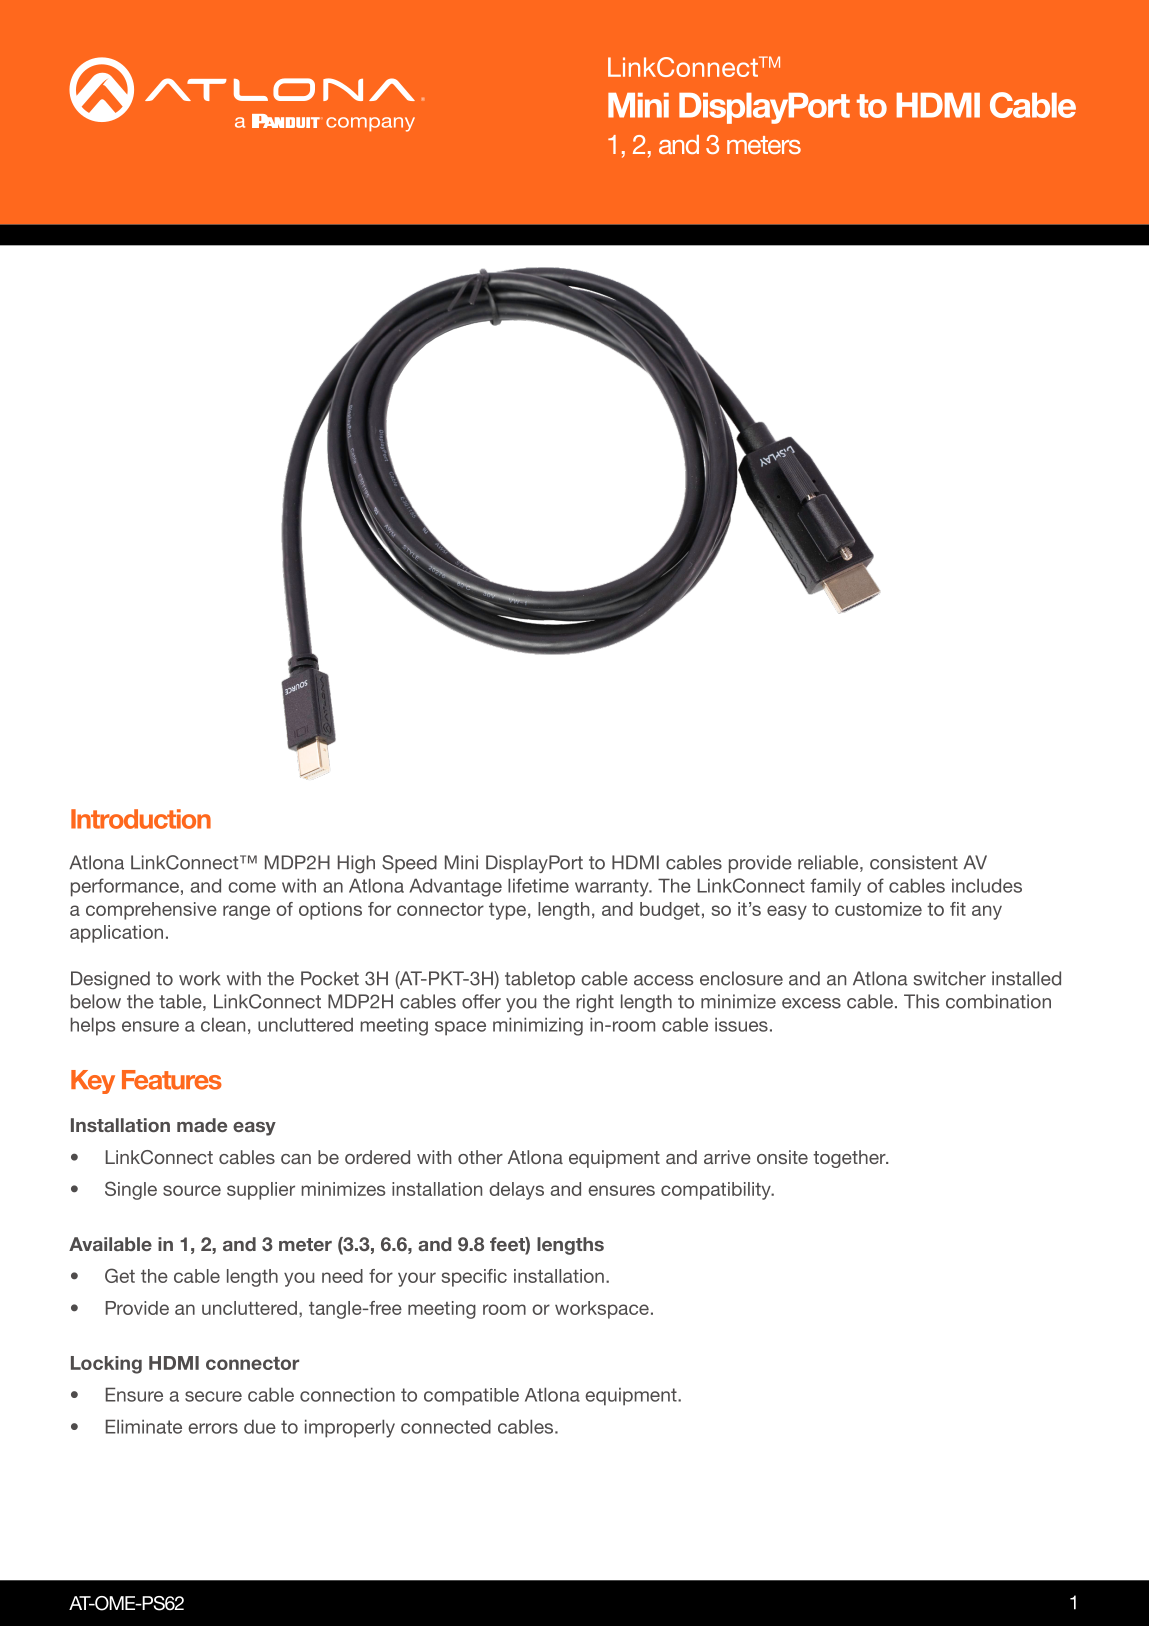 This image has height=1626, width=1149. Describe the element at coordinates (480, 1157) in the image. I see `other` at that location.
